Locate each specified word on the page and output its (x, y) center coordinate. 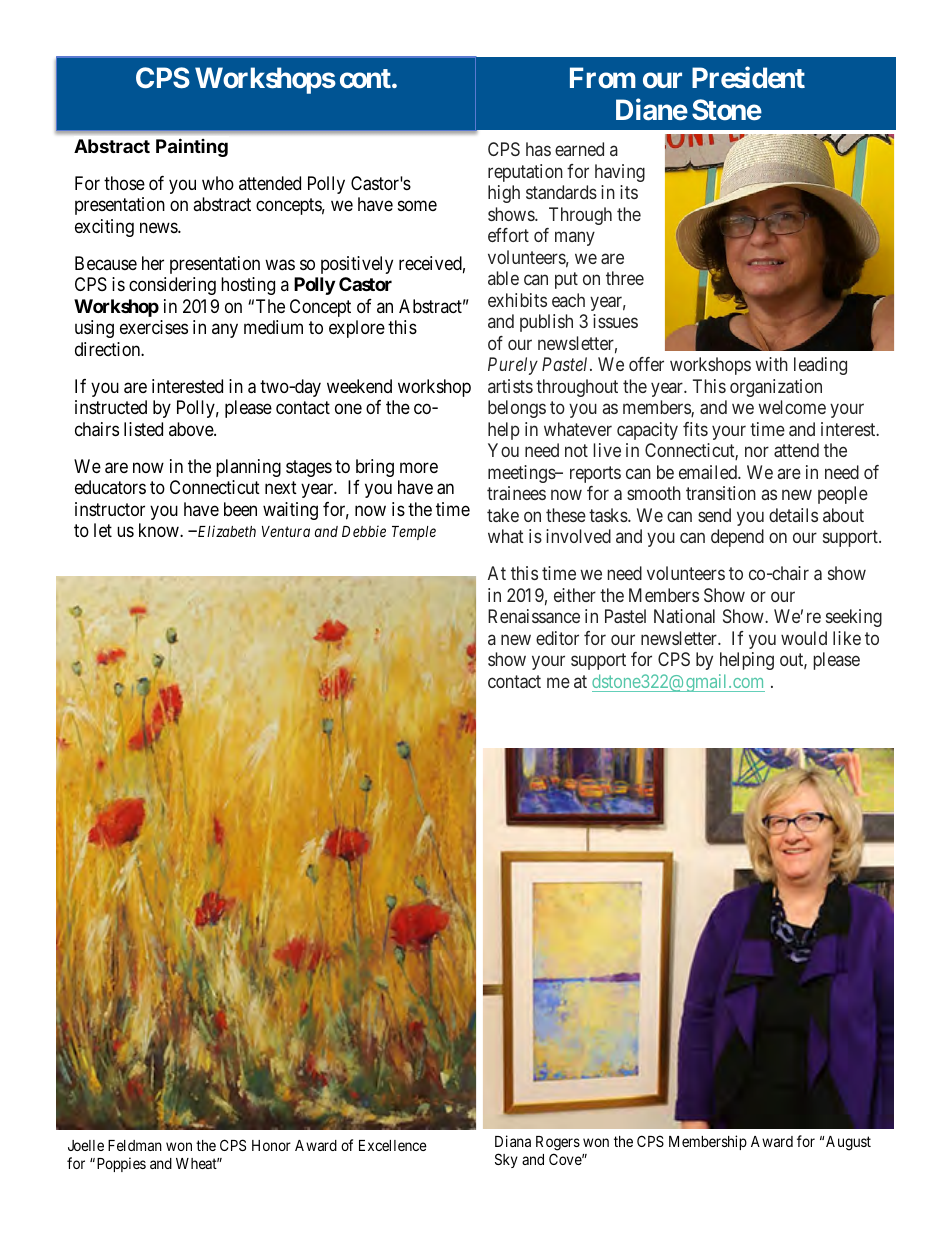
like (847, 638)
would (804, 638)
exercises (154, 327)
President (748, 77)
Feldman (135, 1145)
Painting (192, 147)
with (771, 364)
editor (557, 638)
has (538, 149)
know (160, 530)
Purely (513, 366)
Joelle (86, 1145)
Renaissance (534, 616)
